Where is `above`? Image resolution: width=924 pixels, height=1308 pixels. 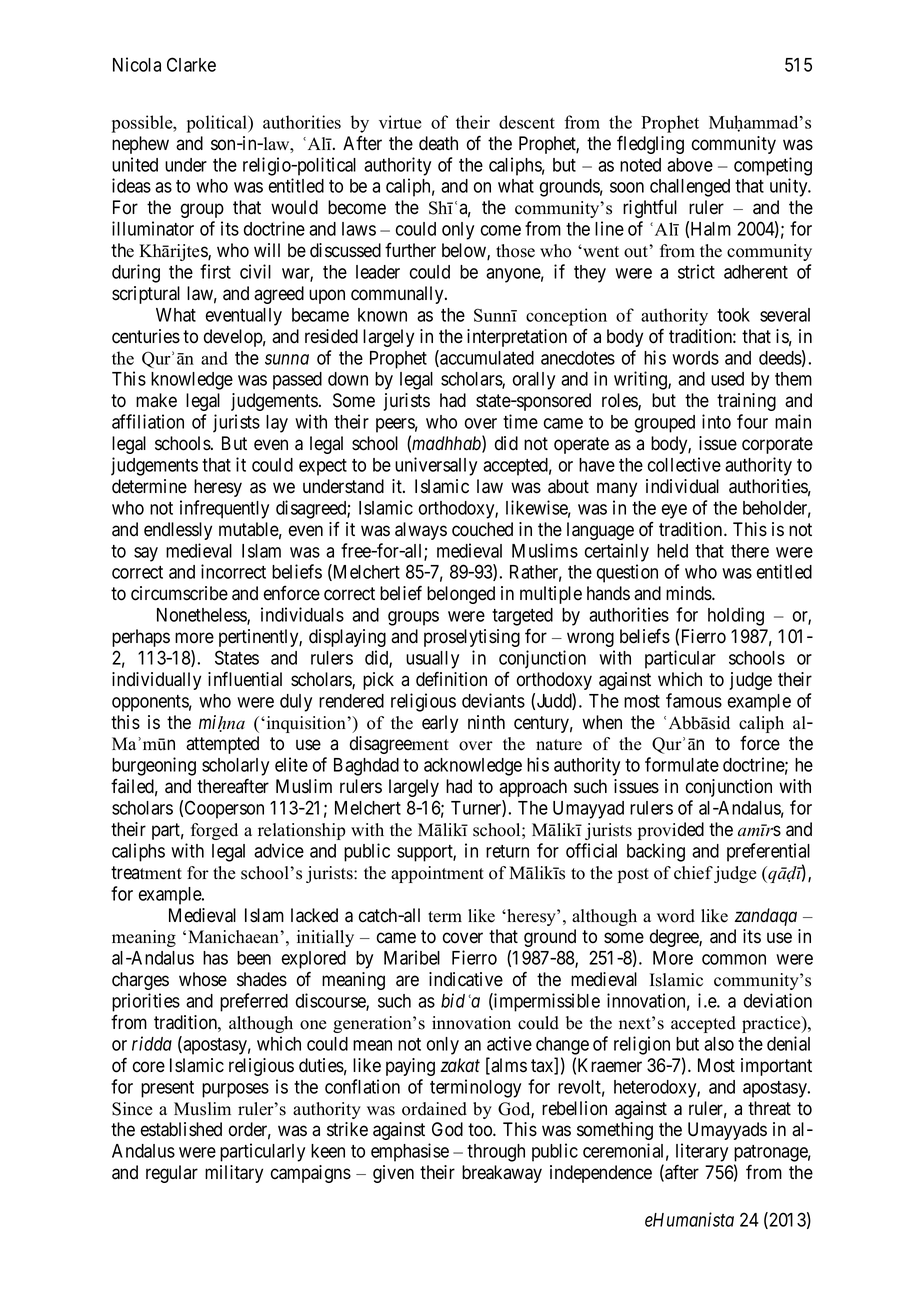 above is located at coordinates (690, 165).
